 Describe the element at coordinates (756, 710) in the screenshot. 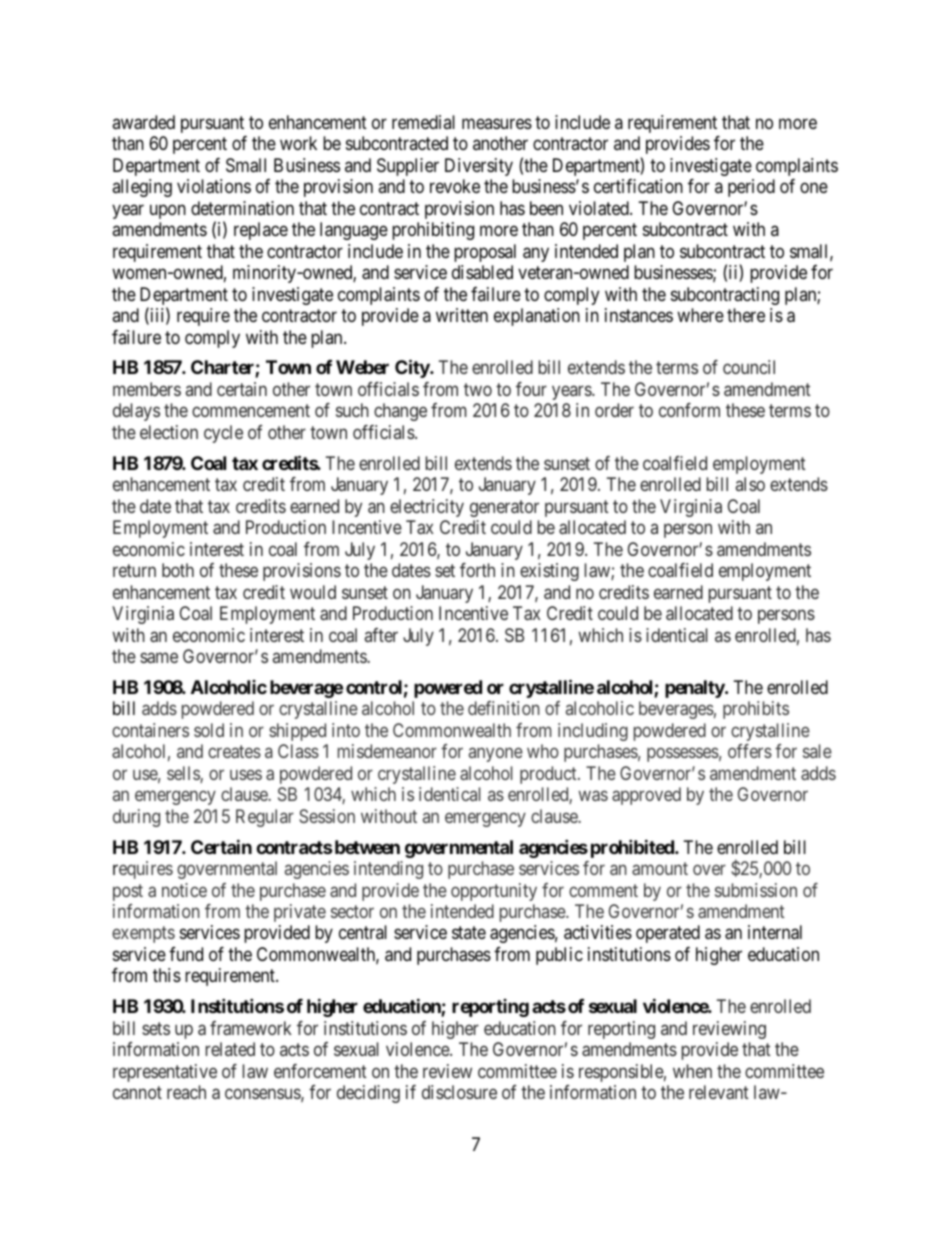

I see `prohibits` at that location.
